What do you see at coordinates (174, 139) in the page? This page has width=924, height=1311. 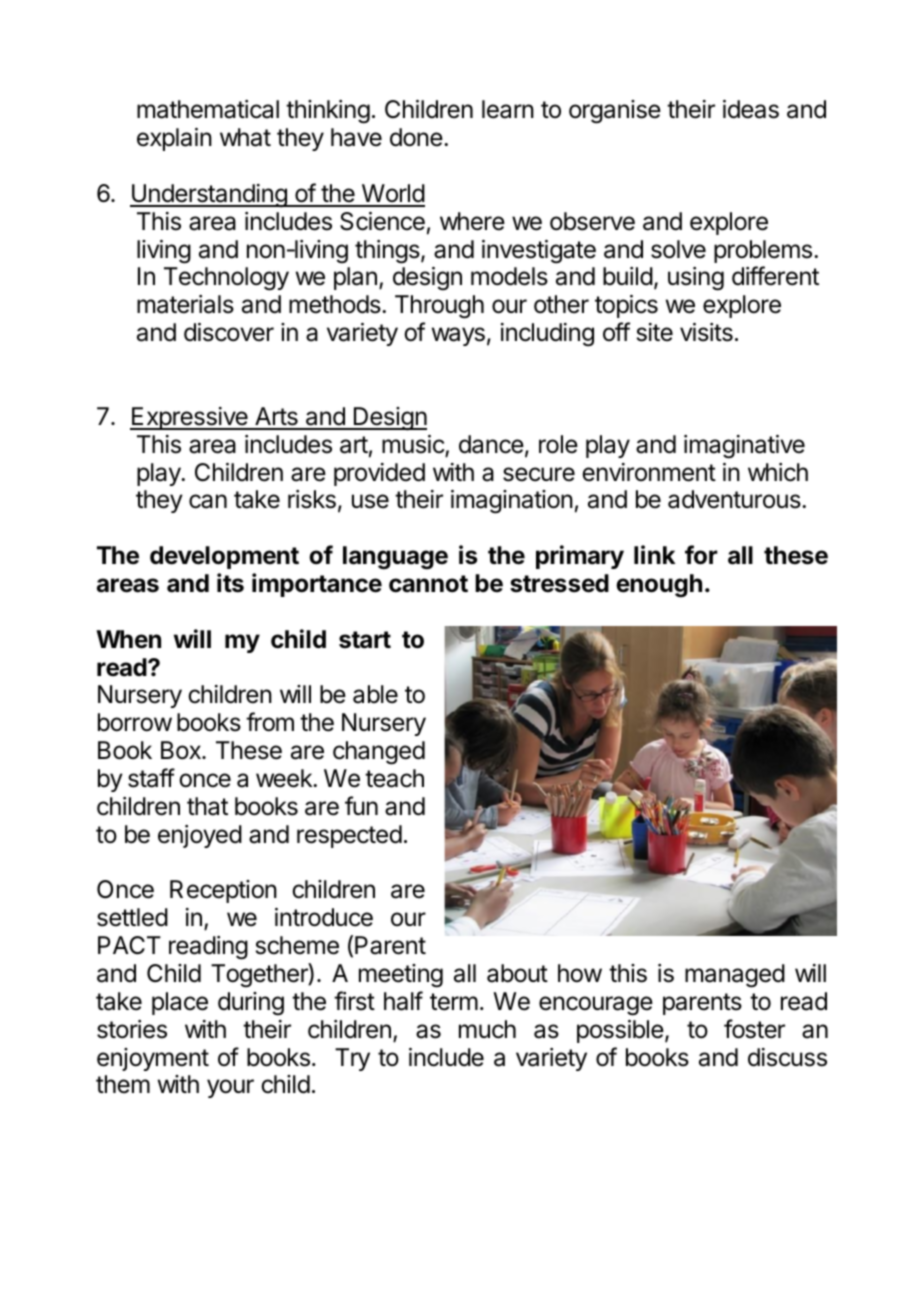 I see `explain` at bounding box center [174, 139].
